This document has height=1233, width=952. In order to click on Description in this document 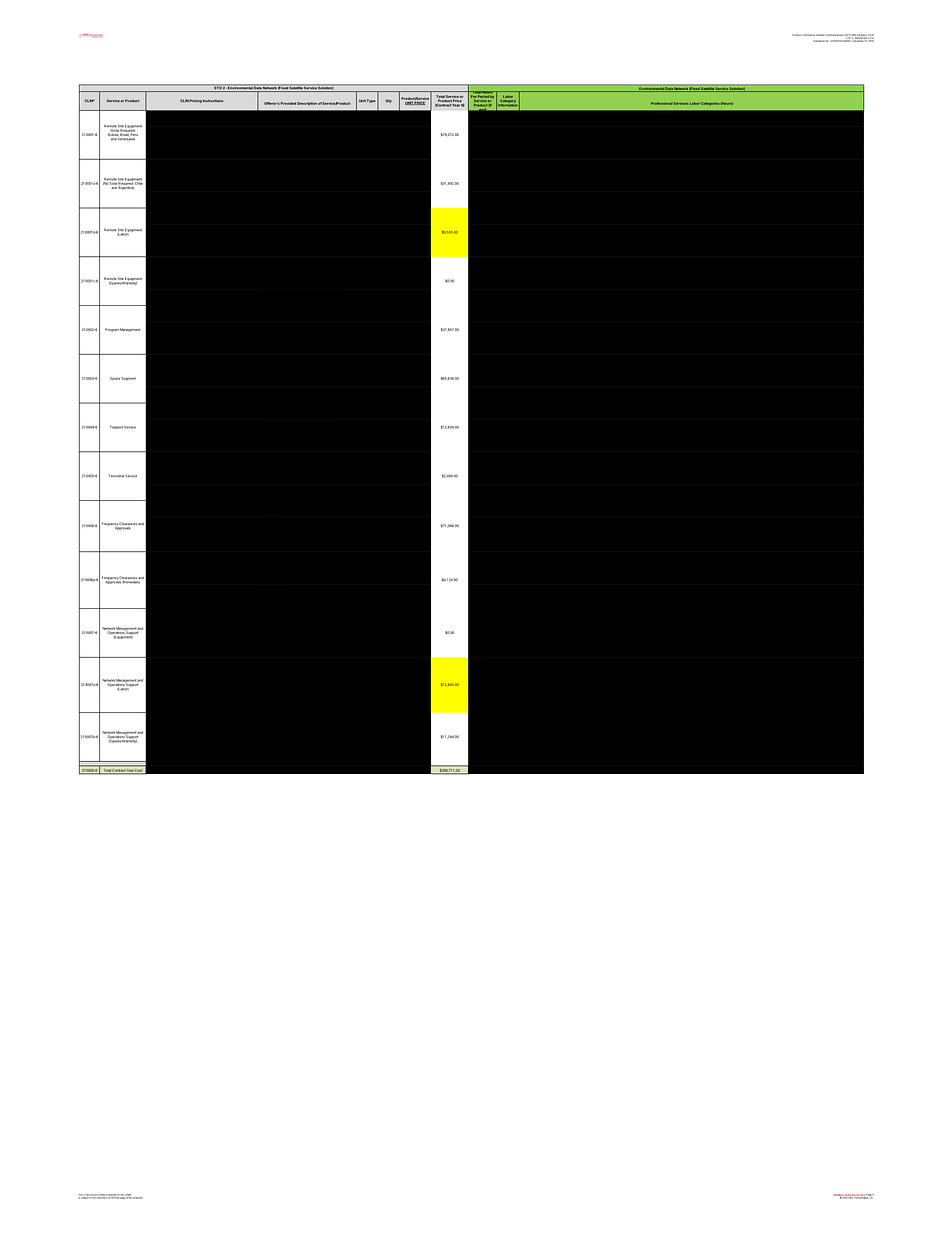, I will do `click(307, 103)`.
